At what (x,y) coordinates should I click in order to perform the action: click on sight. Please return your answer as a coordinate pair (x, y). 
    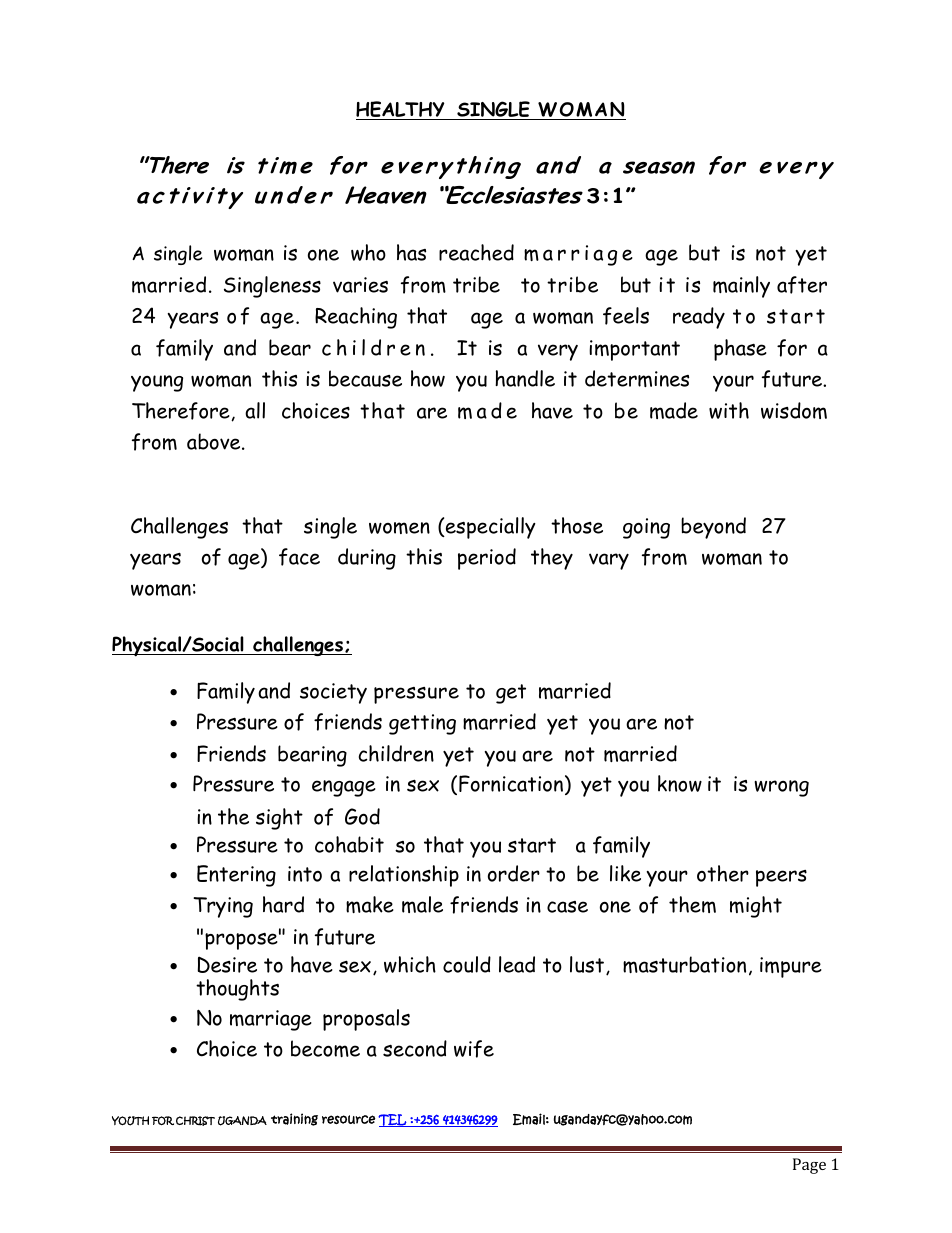
    Looking at the image, I should click on (279, 819).
